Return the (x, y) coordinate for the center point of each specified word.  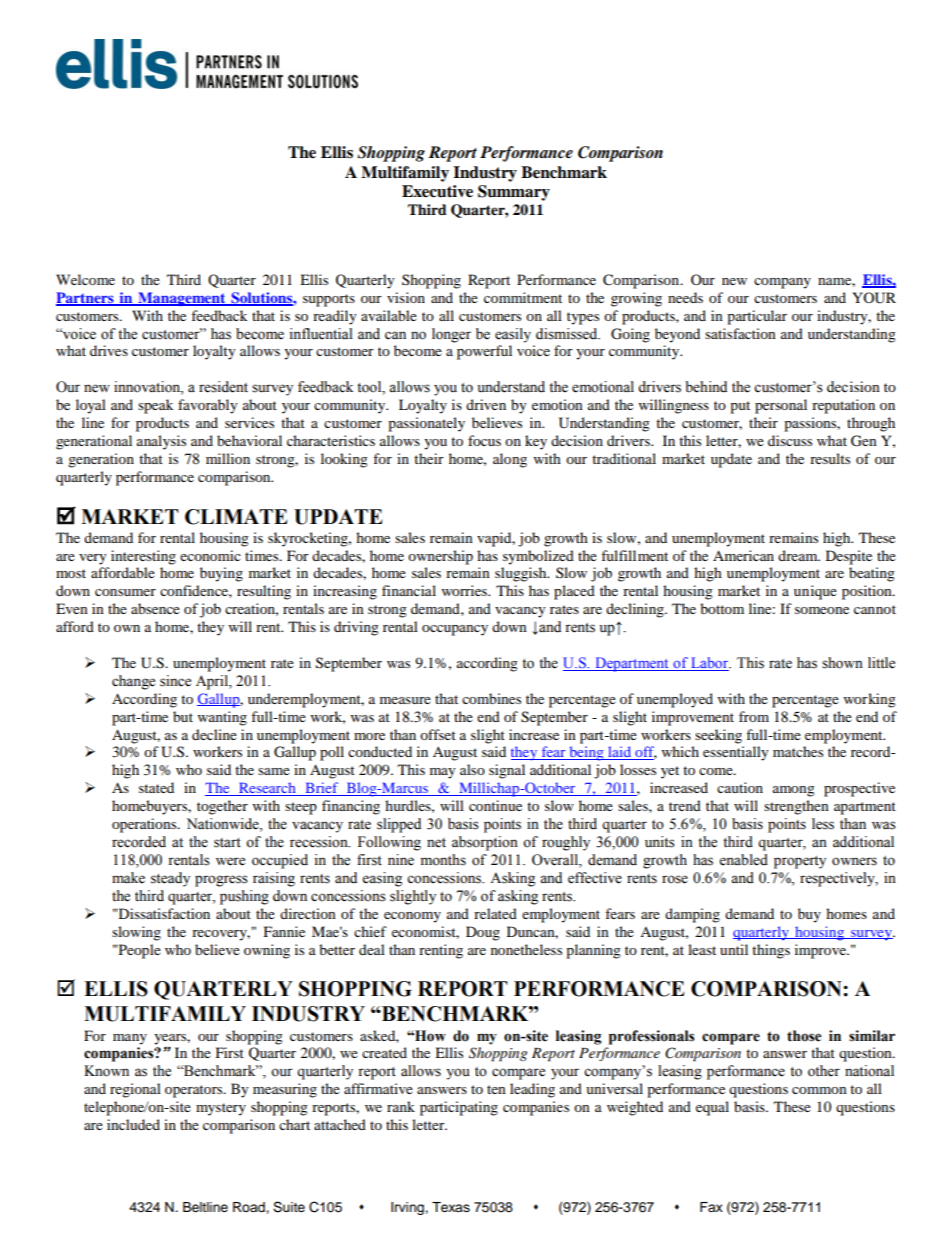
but (183, 716)
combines (491, 698)
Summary (514, 193)
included (133, 1124)
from (754, 716)
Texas (451, 1207)
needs (685, 297)
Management (182, 299)
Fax (711, 1207)
